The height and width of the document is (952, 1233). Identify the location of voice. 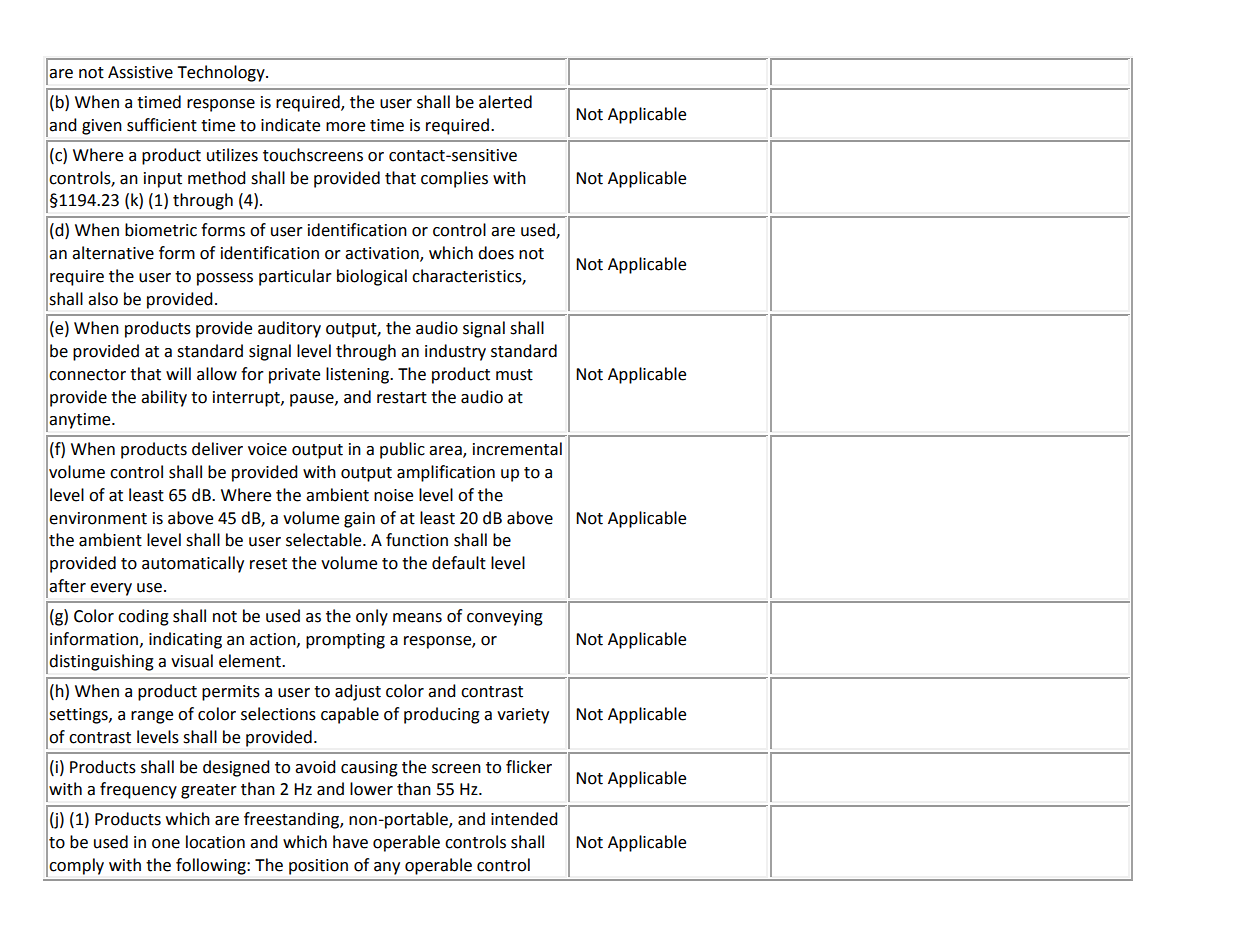
(267, 449).
